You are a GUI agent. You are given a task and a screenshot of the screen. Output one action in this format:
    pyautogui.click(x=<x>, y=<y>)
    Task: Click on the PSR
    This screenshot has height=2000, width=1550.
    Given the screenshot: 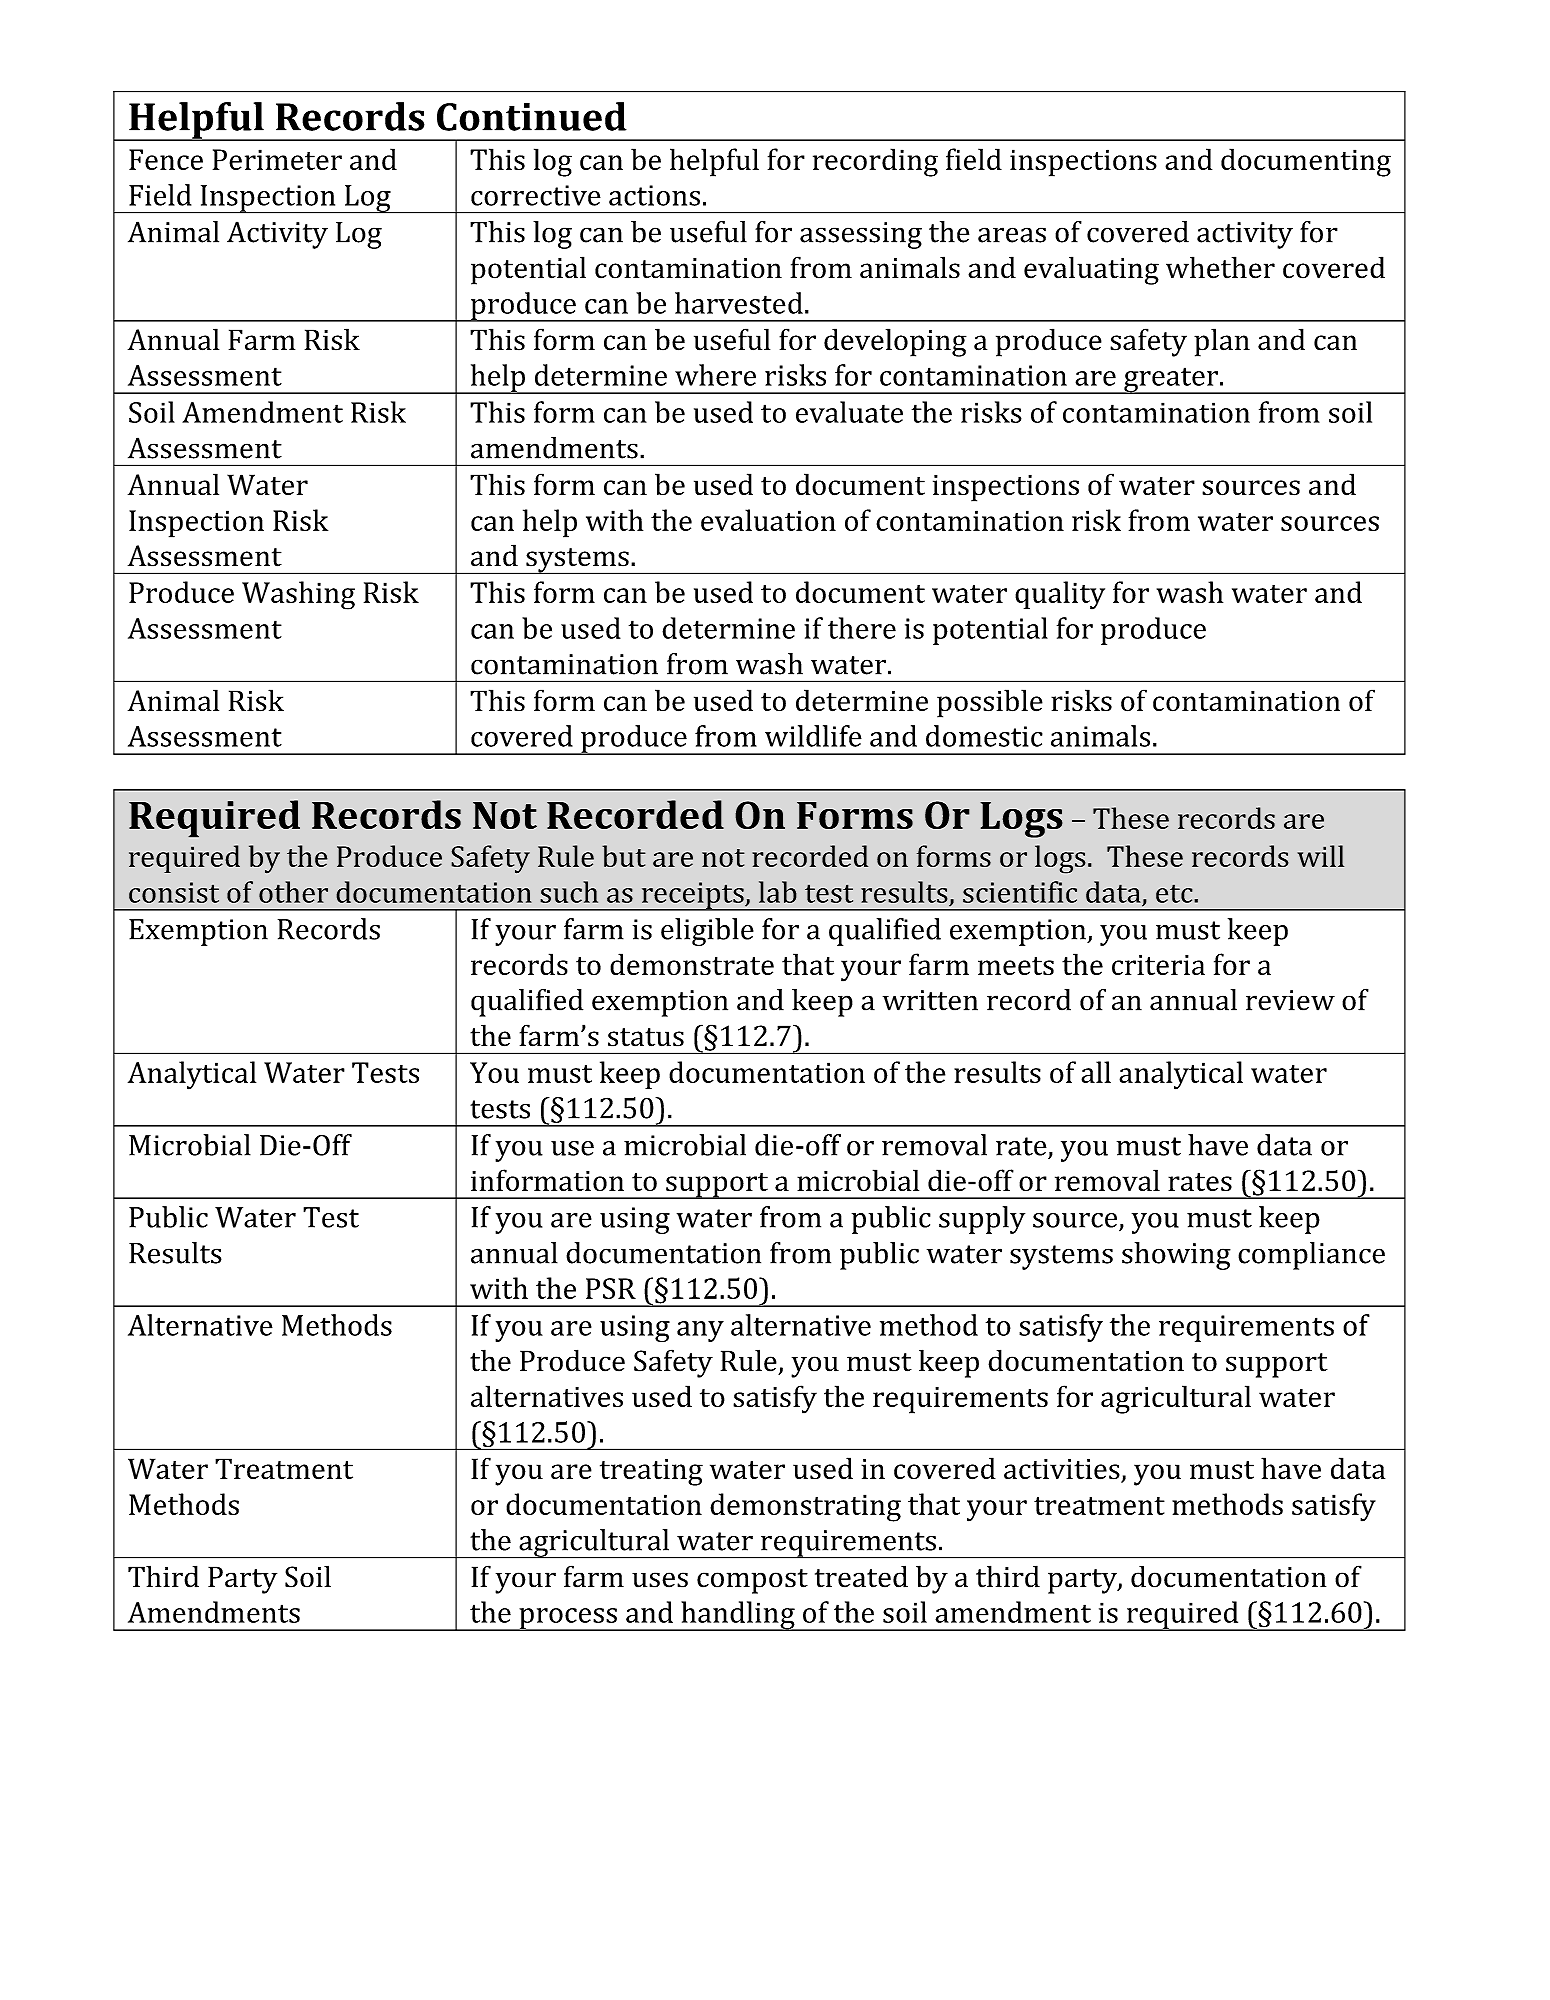 What is the action you would take?
    pyautogui.click(x=611, y=1288)
